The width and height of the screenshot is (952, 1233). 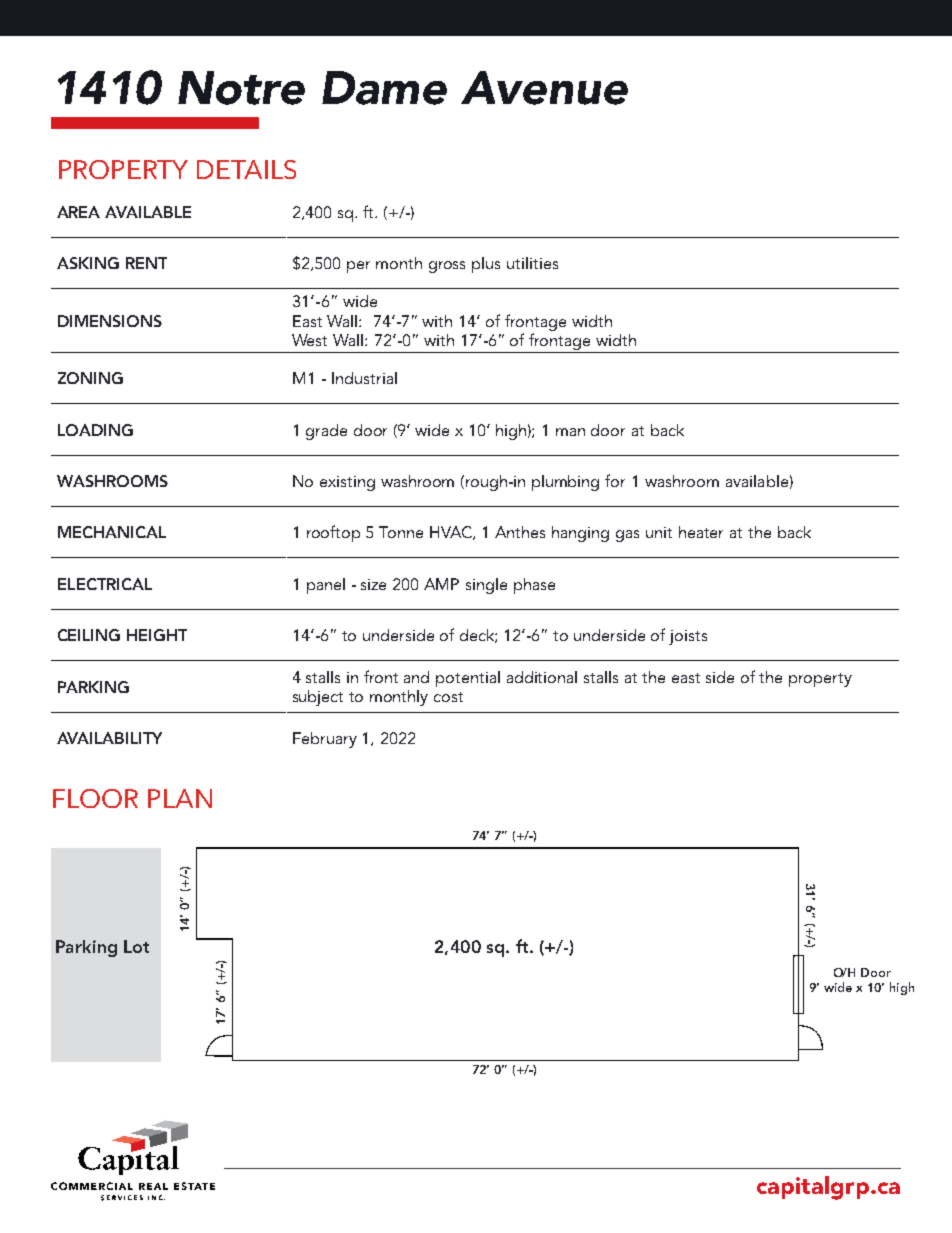 What do you see at coordinates (401, 532) in the screenshot?
I see `Tonne` at bounding box center [401, 532].
